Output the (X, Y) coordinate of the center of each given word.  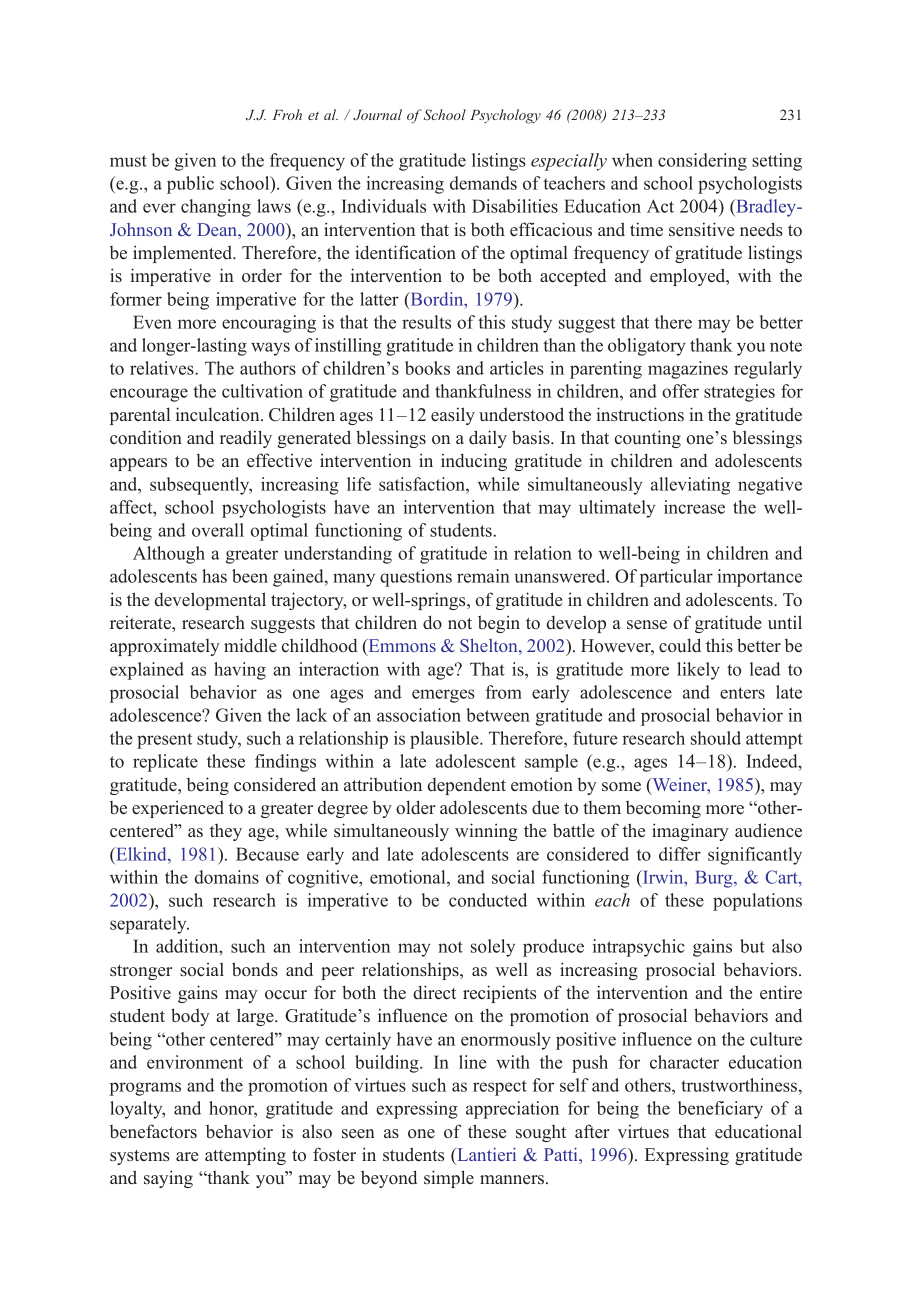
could (680, 645)
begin (499, 624)
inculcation (219, 414)
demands (483, 183)
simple (449, 1179)
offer (680, 391)
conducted (488, 900)
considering (702, 162)
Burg (715, 879)
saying (168, 1179)
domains (226, 877)
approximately (165, 647)
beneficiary (720, 1110)
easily (453, 416)
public (190, 185)
